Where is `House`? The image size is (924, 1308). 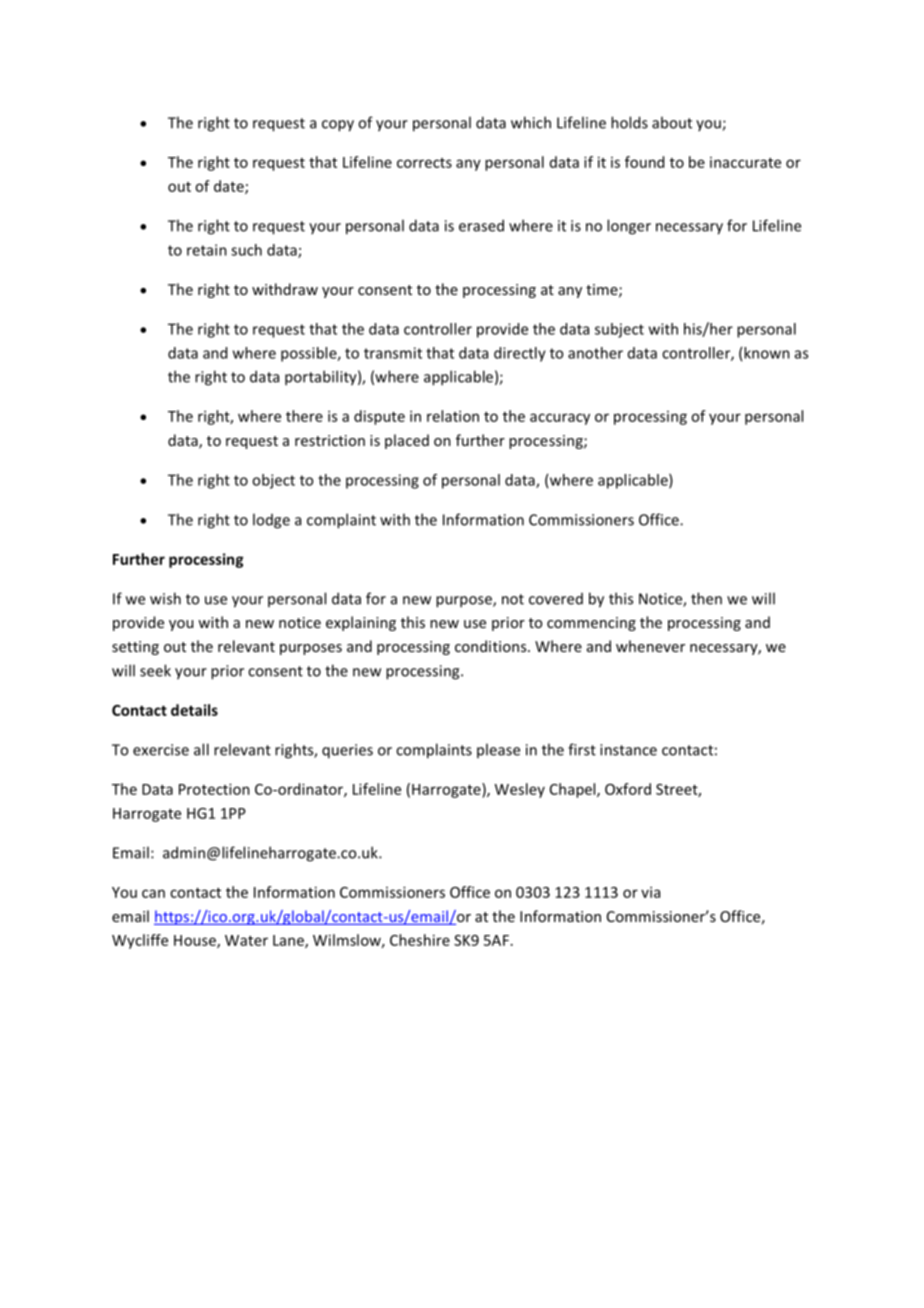
House is located at coordinates (196, 941).
